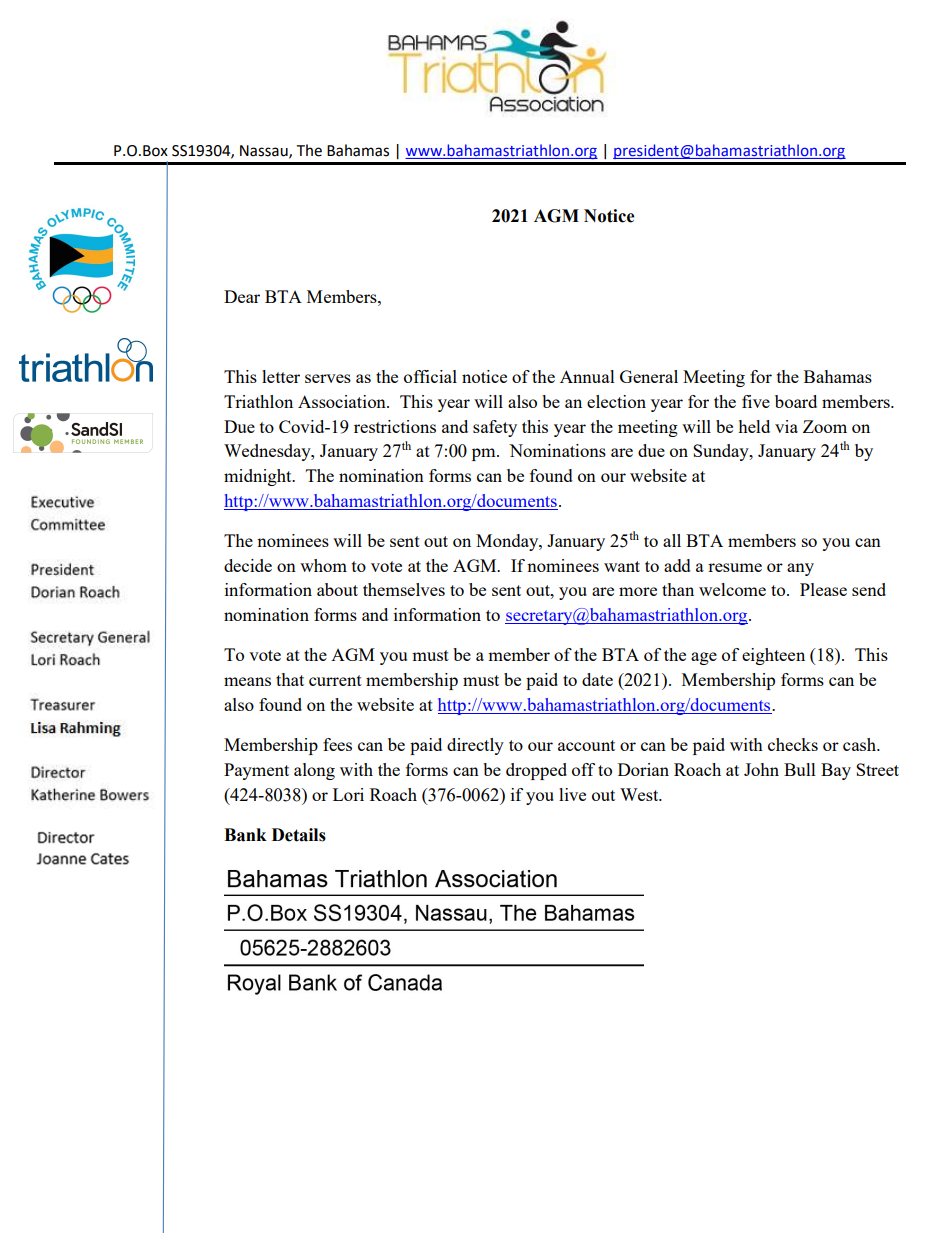  I want to click on via, so click(786, 426).
